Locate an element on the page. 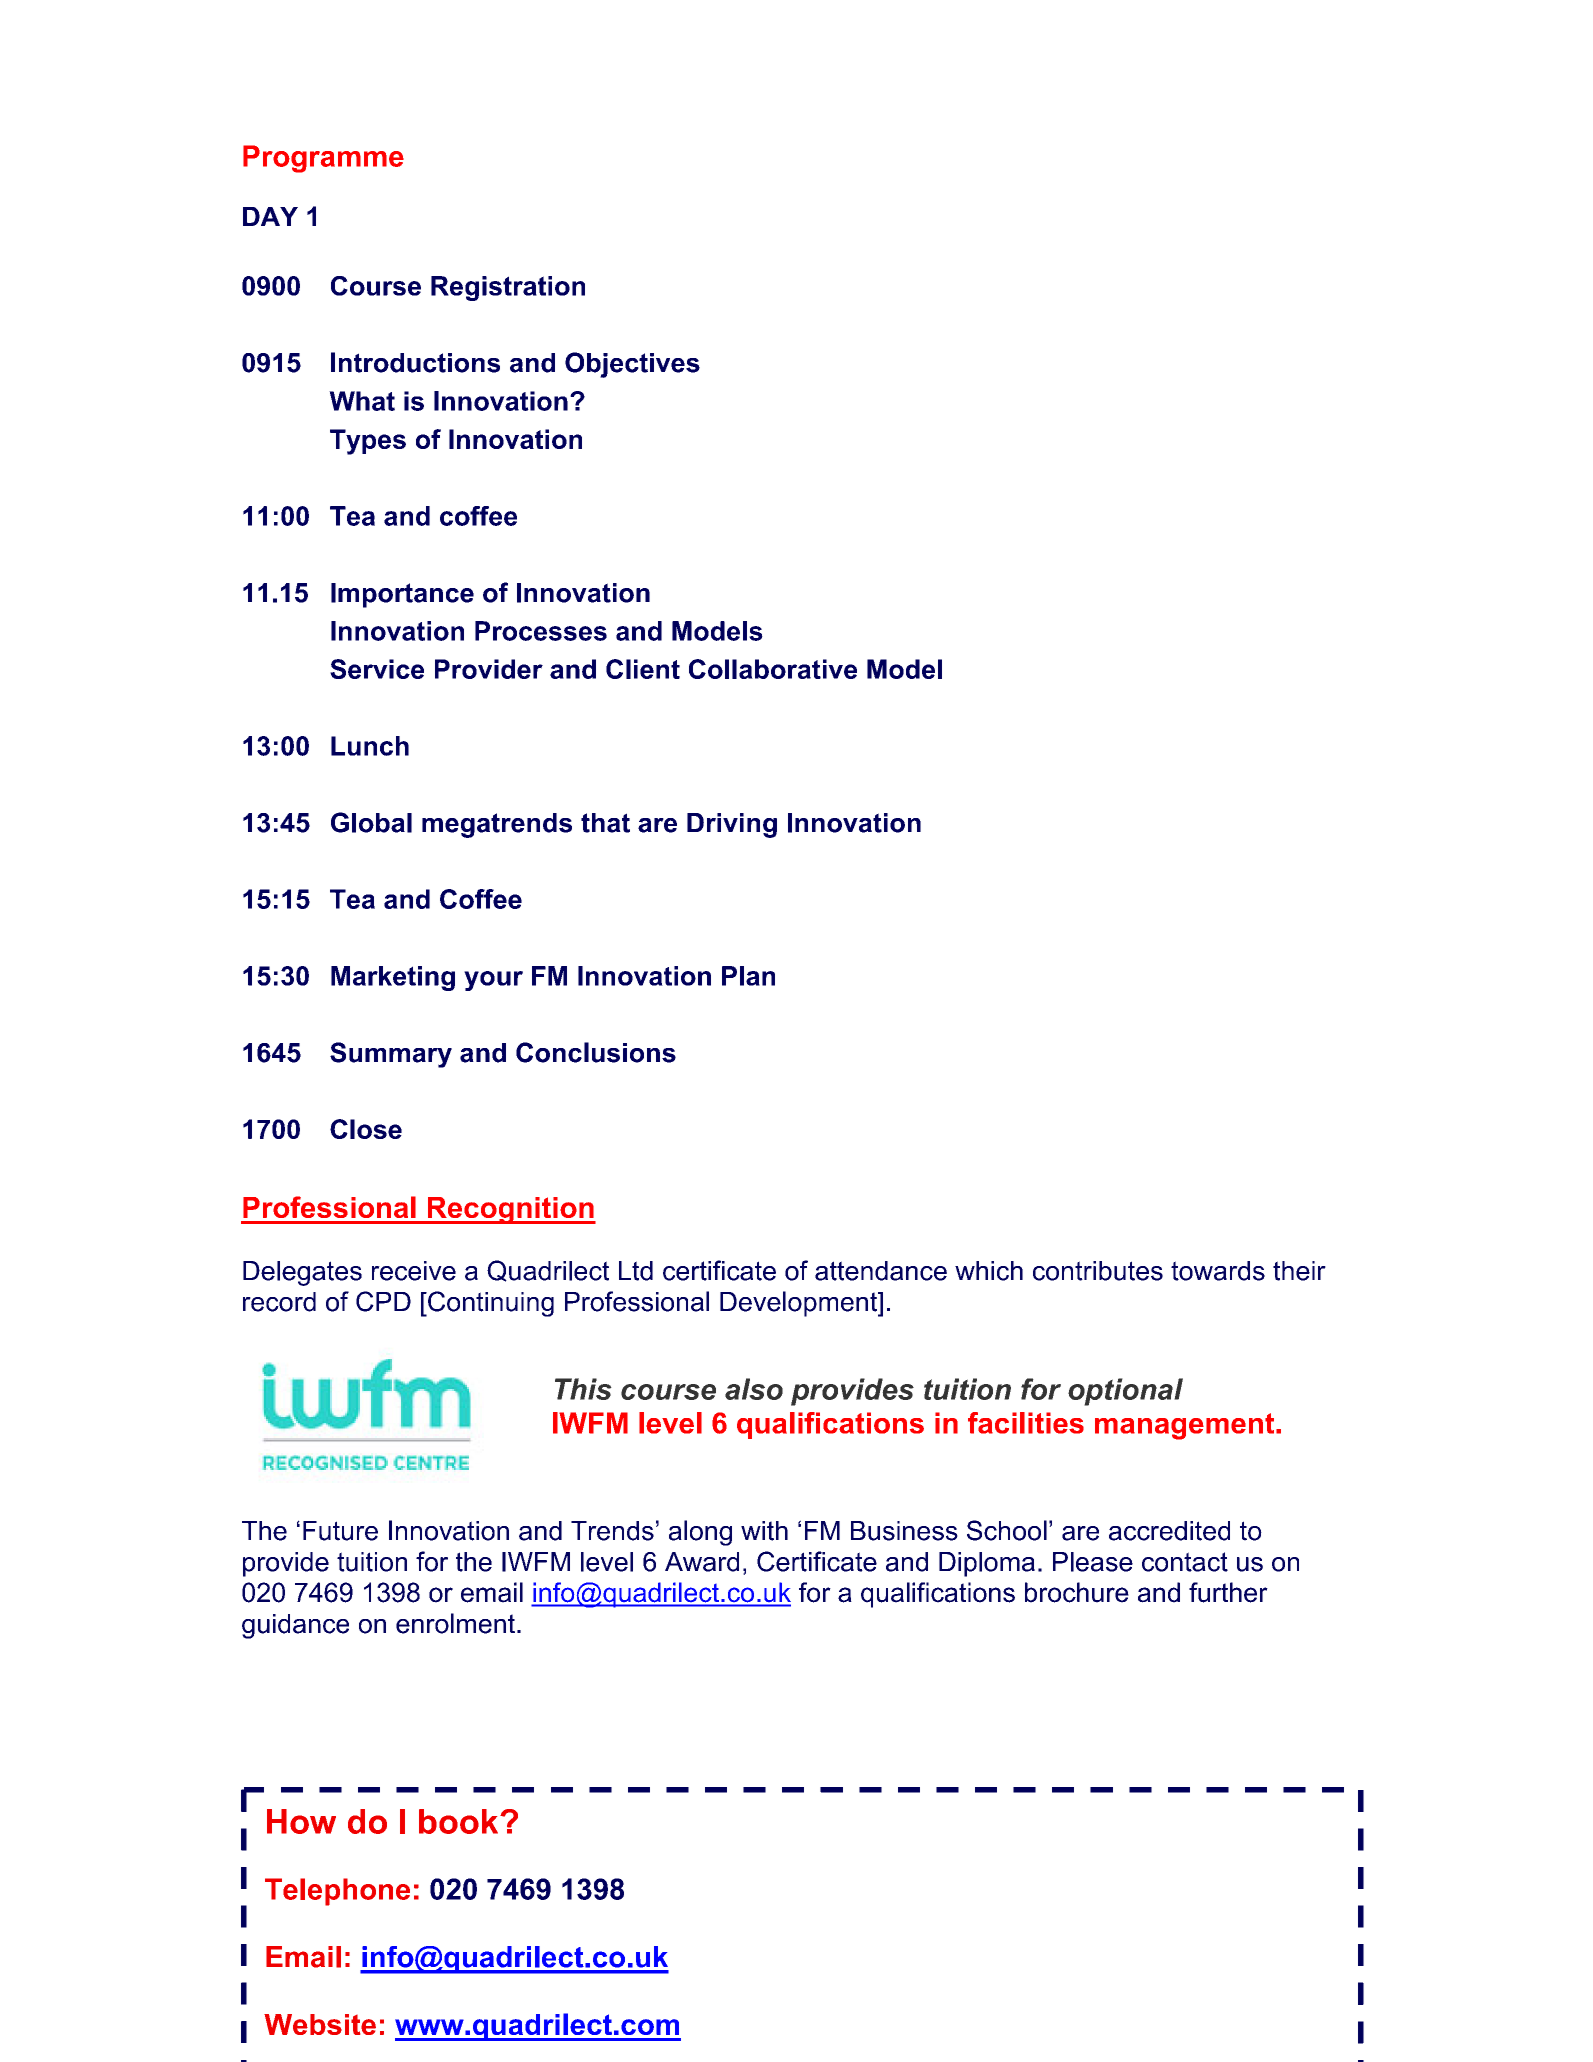  further is located at coordinates (1228, 1592).
